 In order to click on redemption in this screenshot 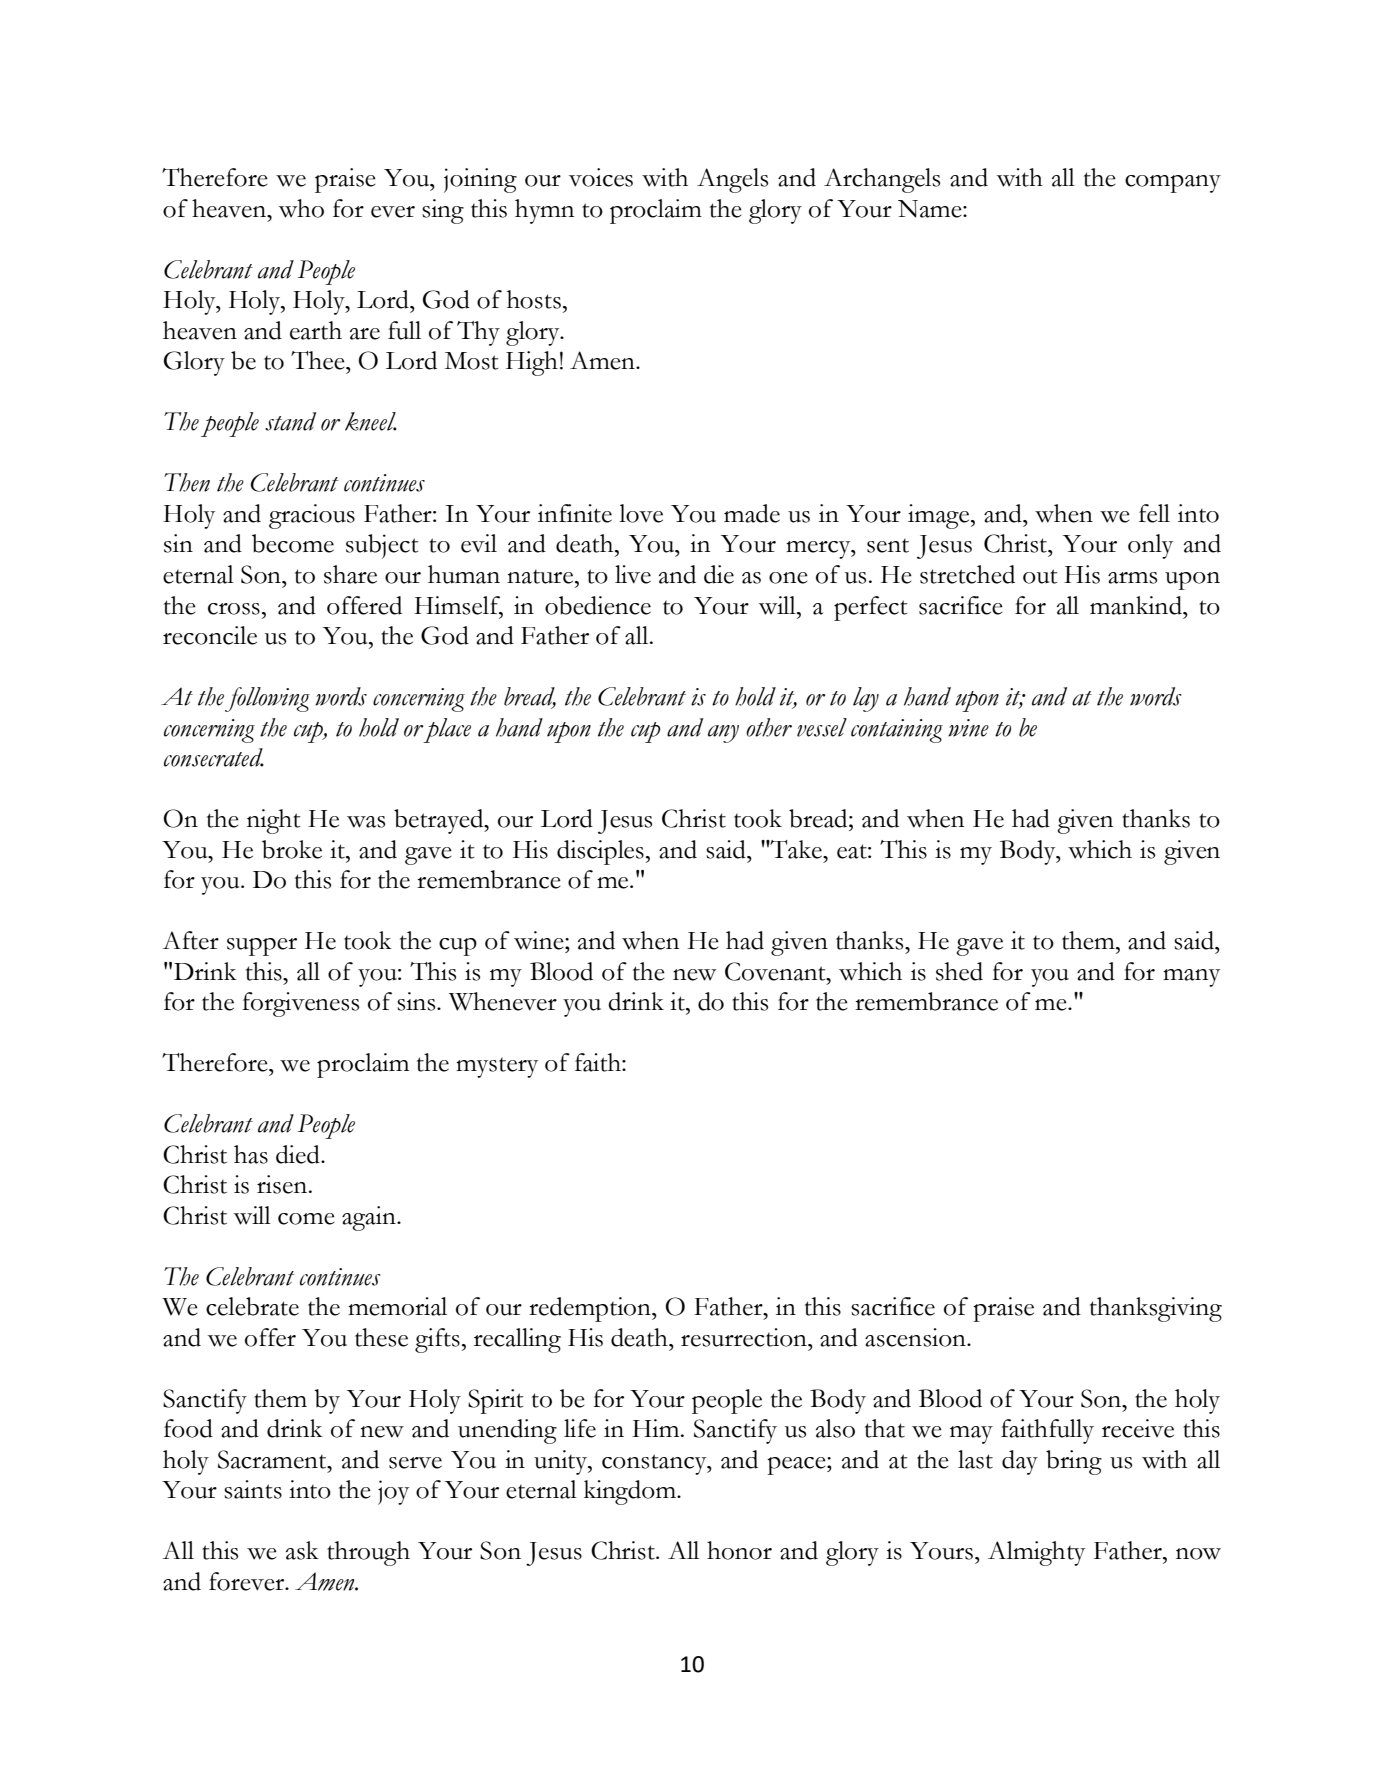, I will do `click(591, 1309)`.
